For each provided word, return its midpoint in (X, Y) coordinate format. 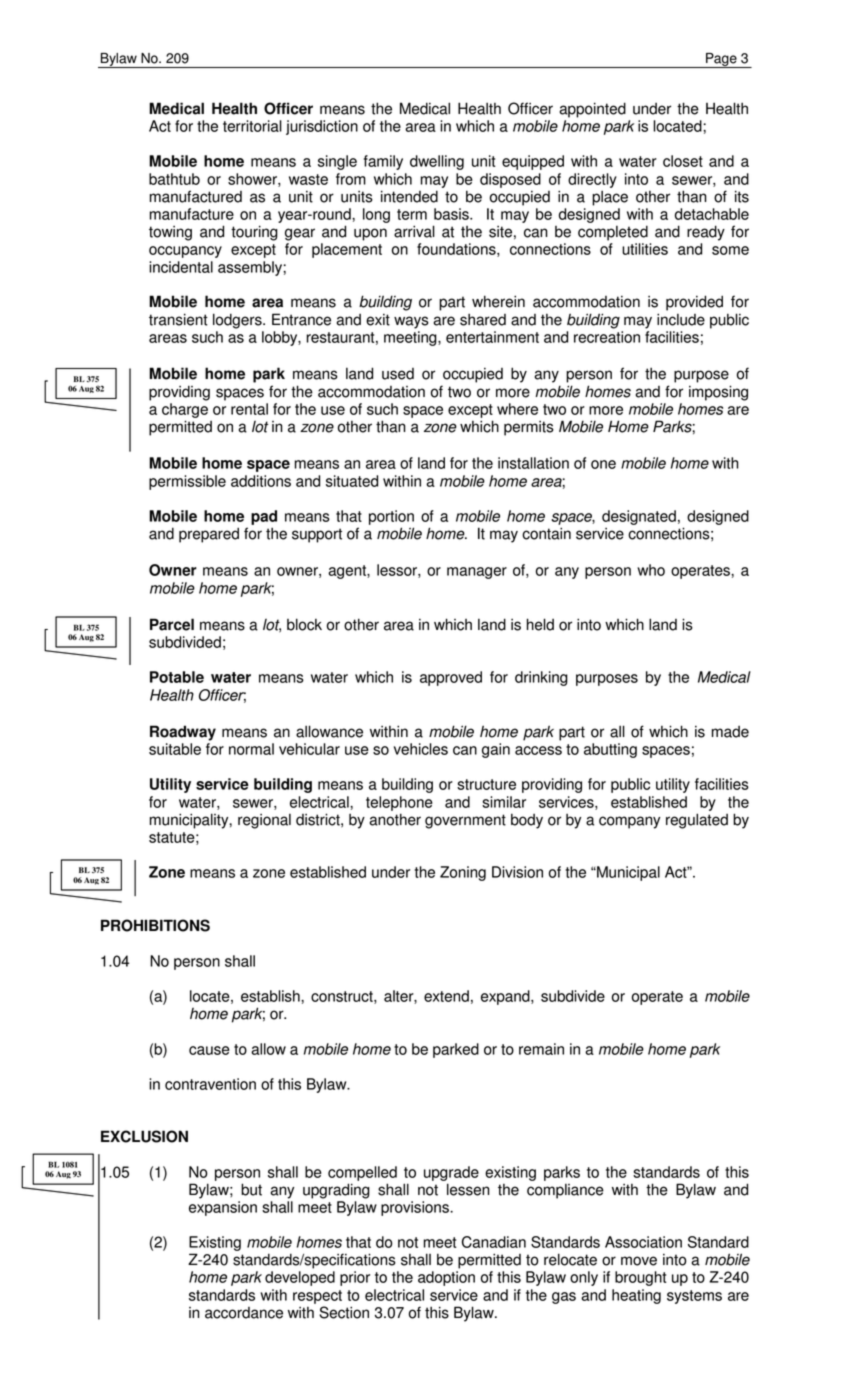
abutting (610, 750)
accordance (244, 1313)
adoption (446, 1278)
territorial (252, 126)
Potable (177, 677)
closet (683, 161)
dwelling (437, 162)
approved (451, 678)
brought (641, 1278)
